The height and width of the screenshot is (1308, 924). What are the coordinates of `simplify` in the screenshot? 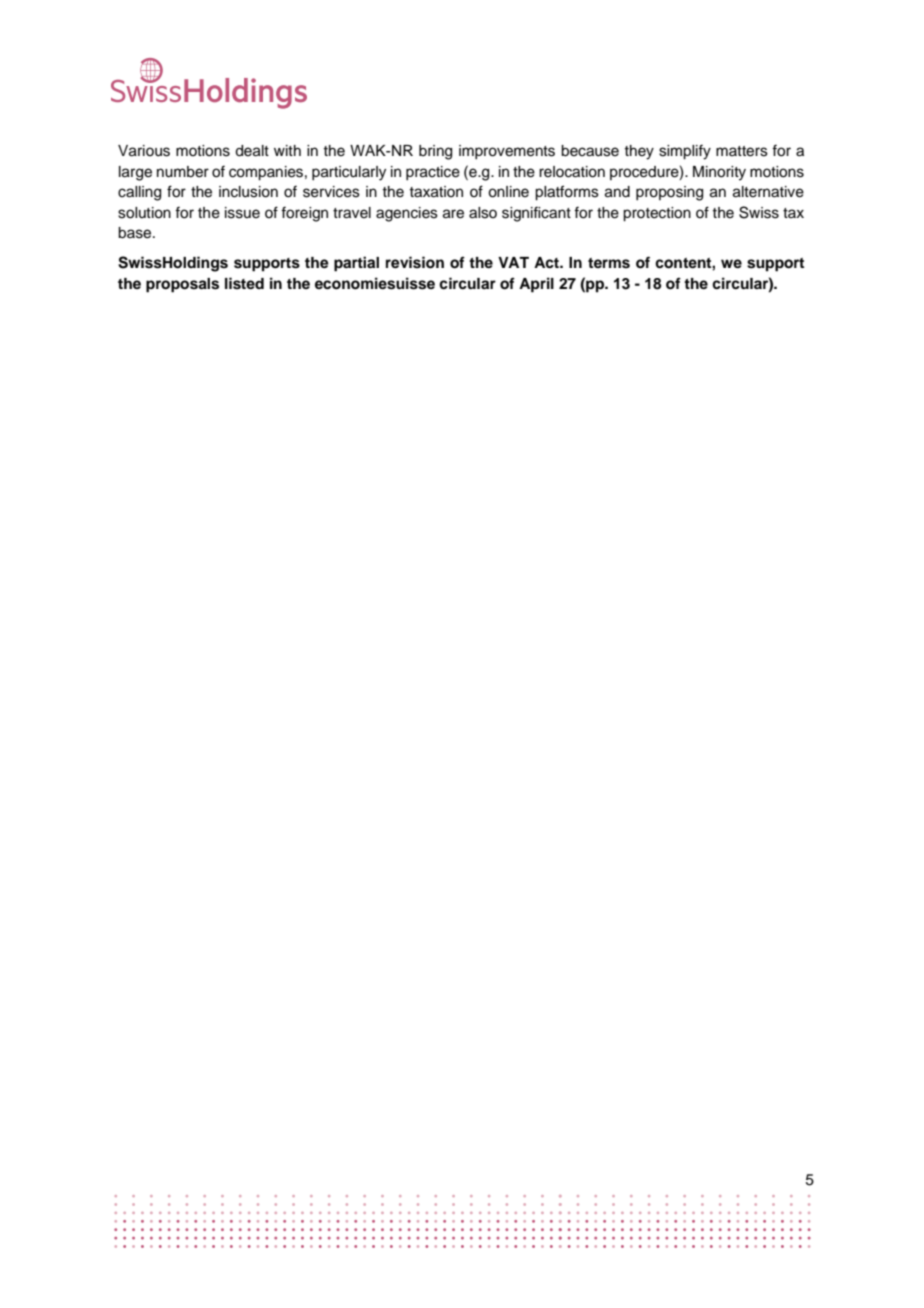 It's located at (685, 152).
